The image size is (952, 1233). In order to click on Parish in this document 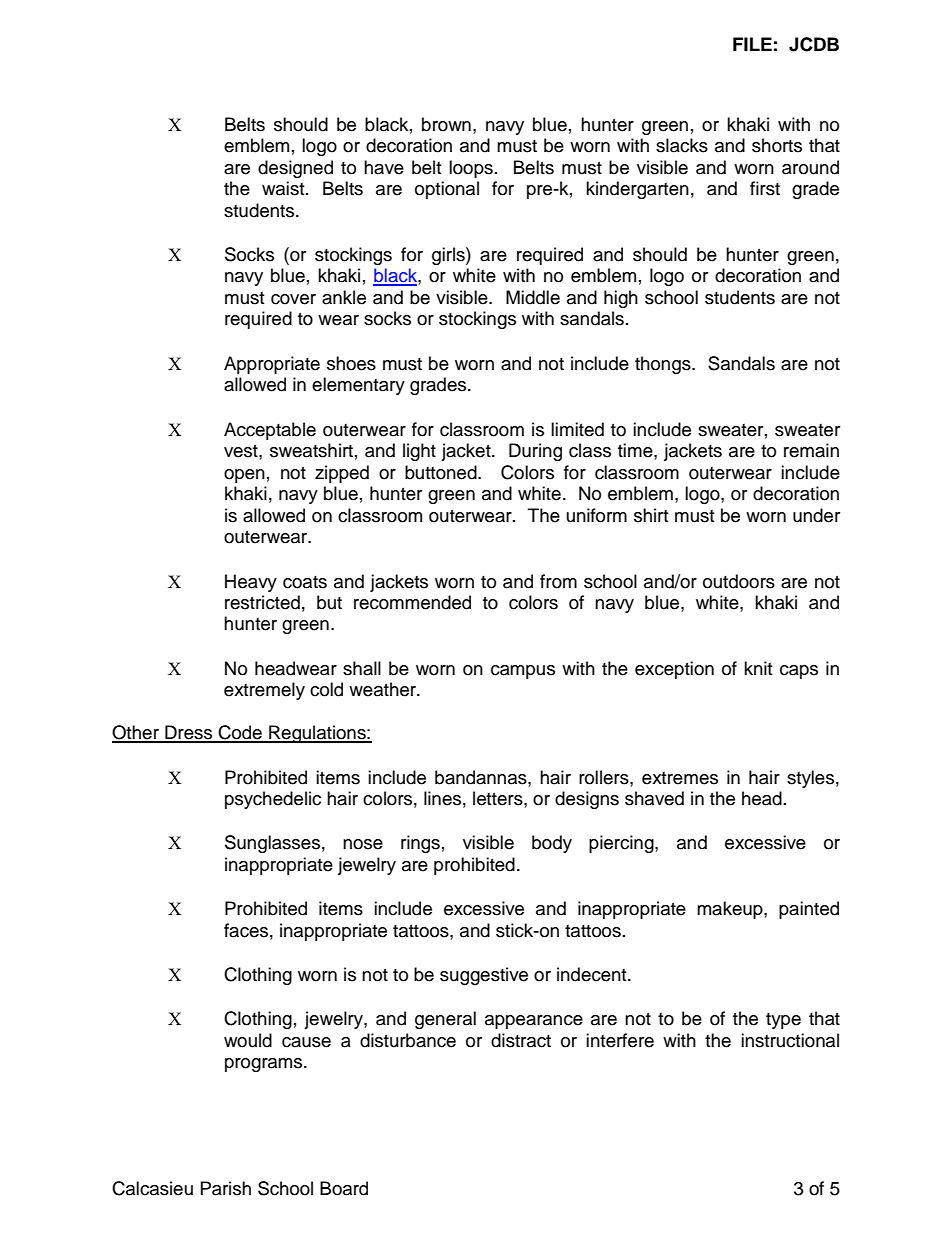, I will do `click(226, 1188)`.
